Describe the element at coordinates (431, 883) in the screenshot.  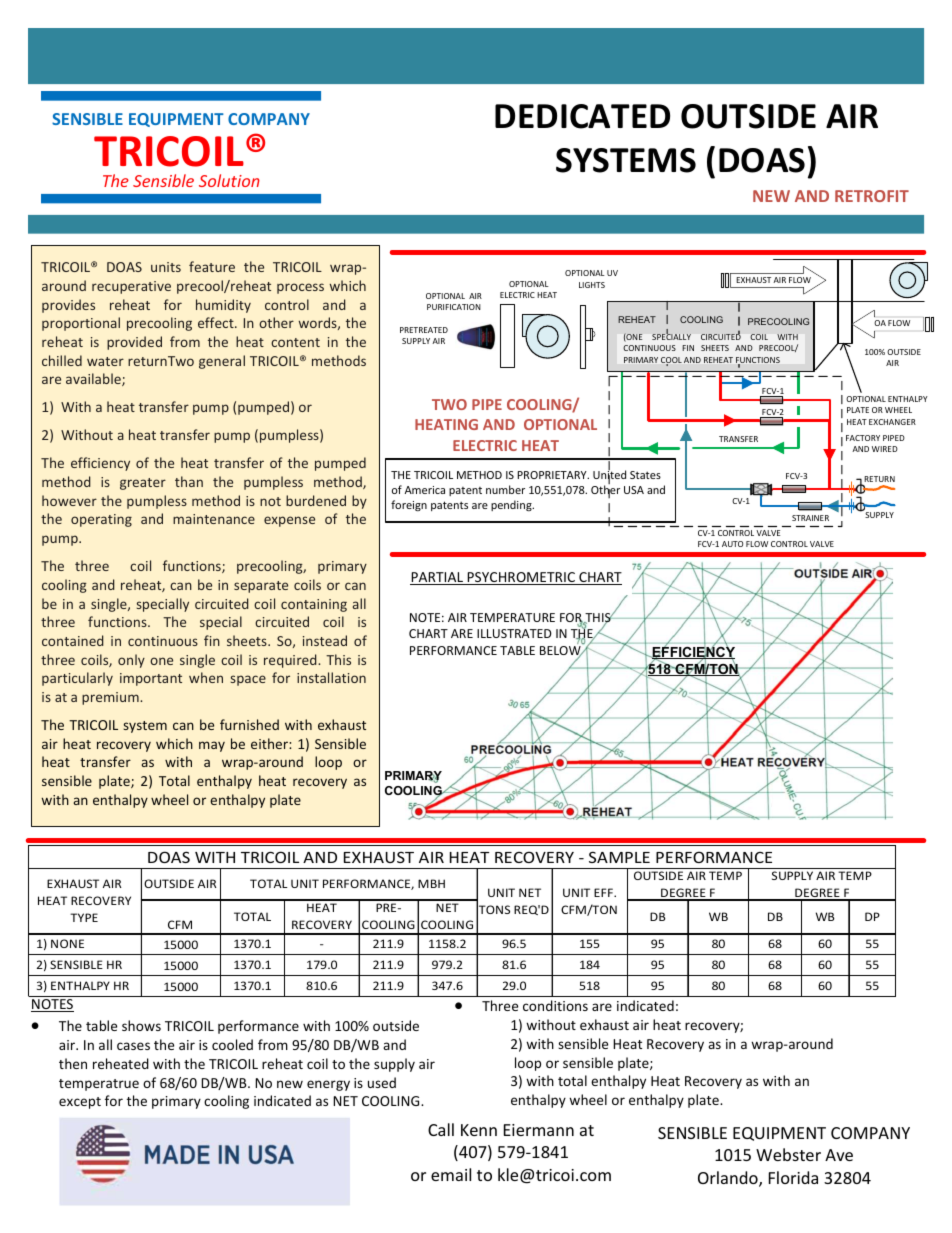
I see `MBH` at that location.
